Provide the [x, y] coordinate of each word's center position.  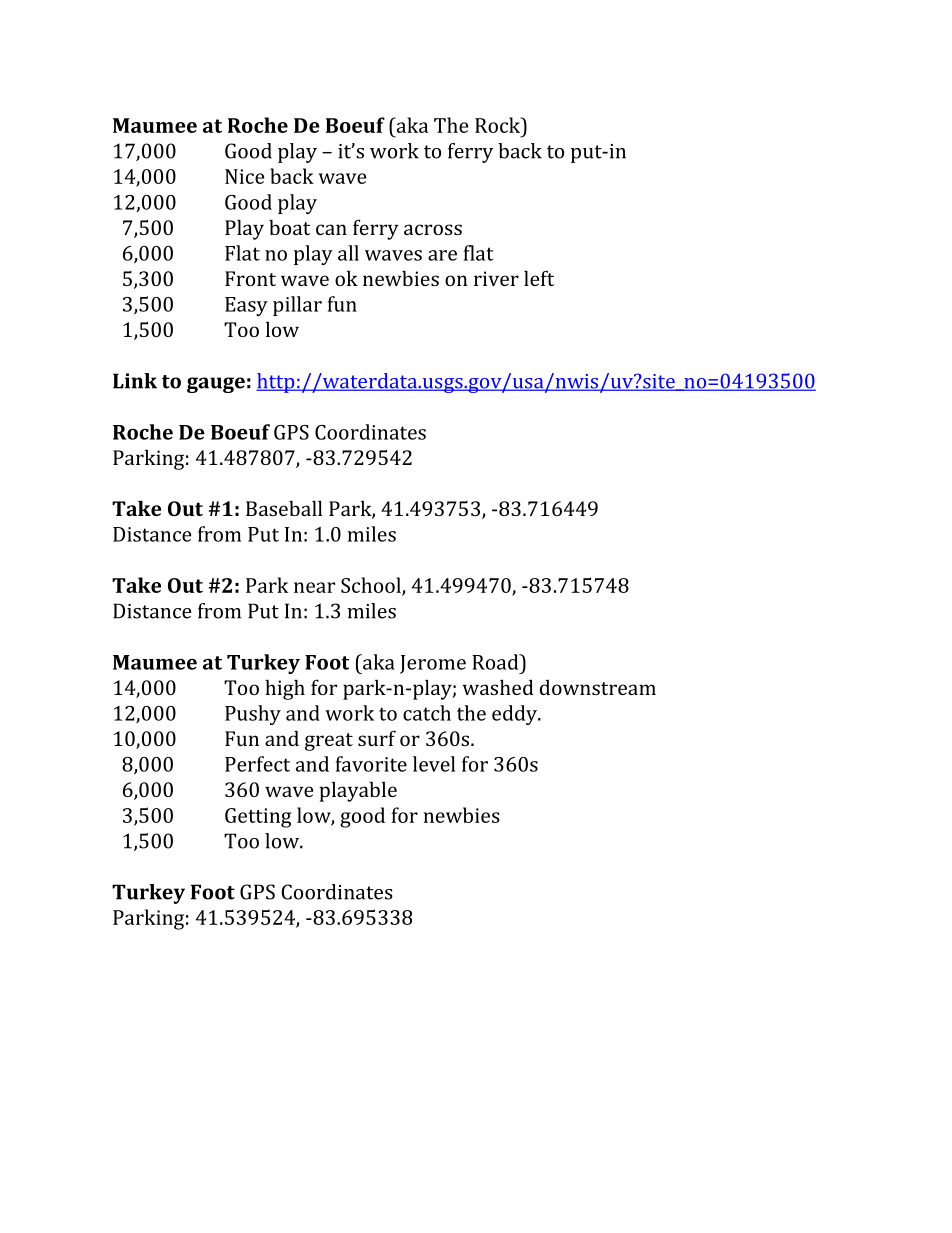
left [539, 278]
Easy [246, 306]
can [331, 229]
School [372, 586]
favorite [371, 764]
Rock [499, 125]
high [285, 689]
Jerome [433, 664]
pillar [297, 306]
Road [496, 662]
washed [498, 687]
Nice [244, 176]
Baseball [284, 508]
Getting [258, 818]
